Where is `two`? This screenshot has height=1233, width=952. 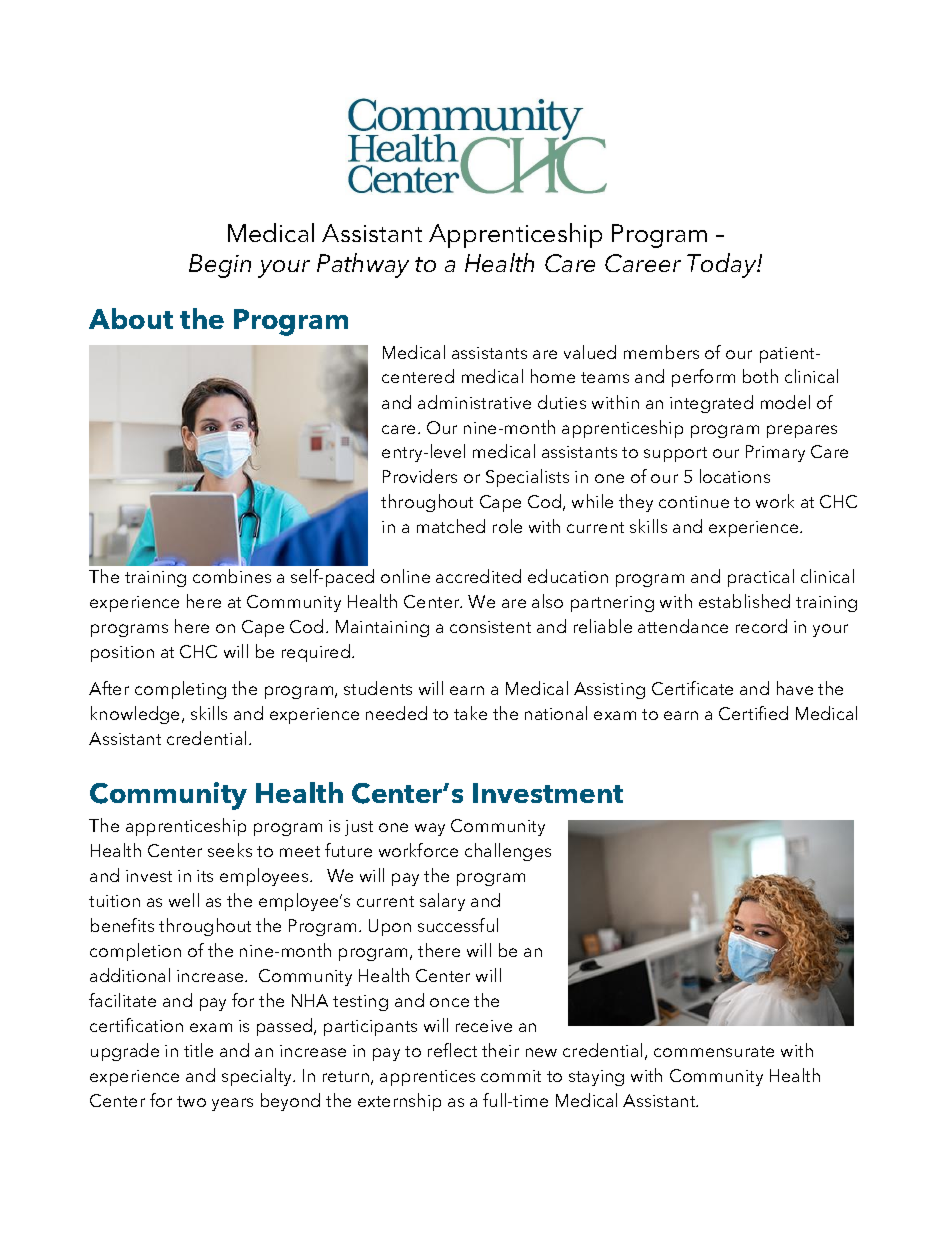 two is located at coordinates (191, 1101).
